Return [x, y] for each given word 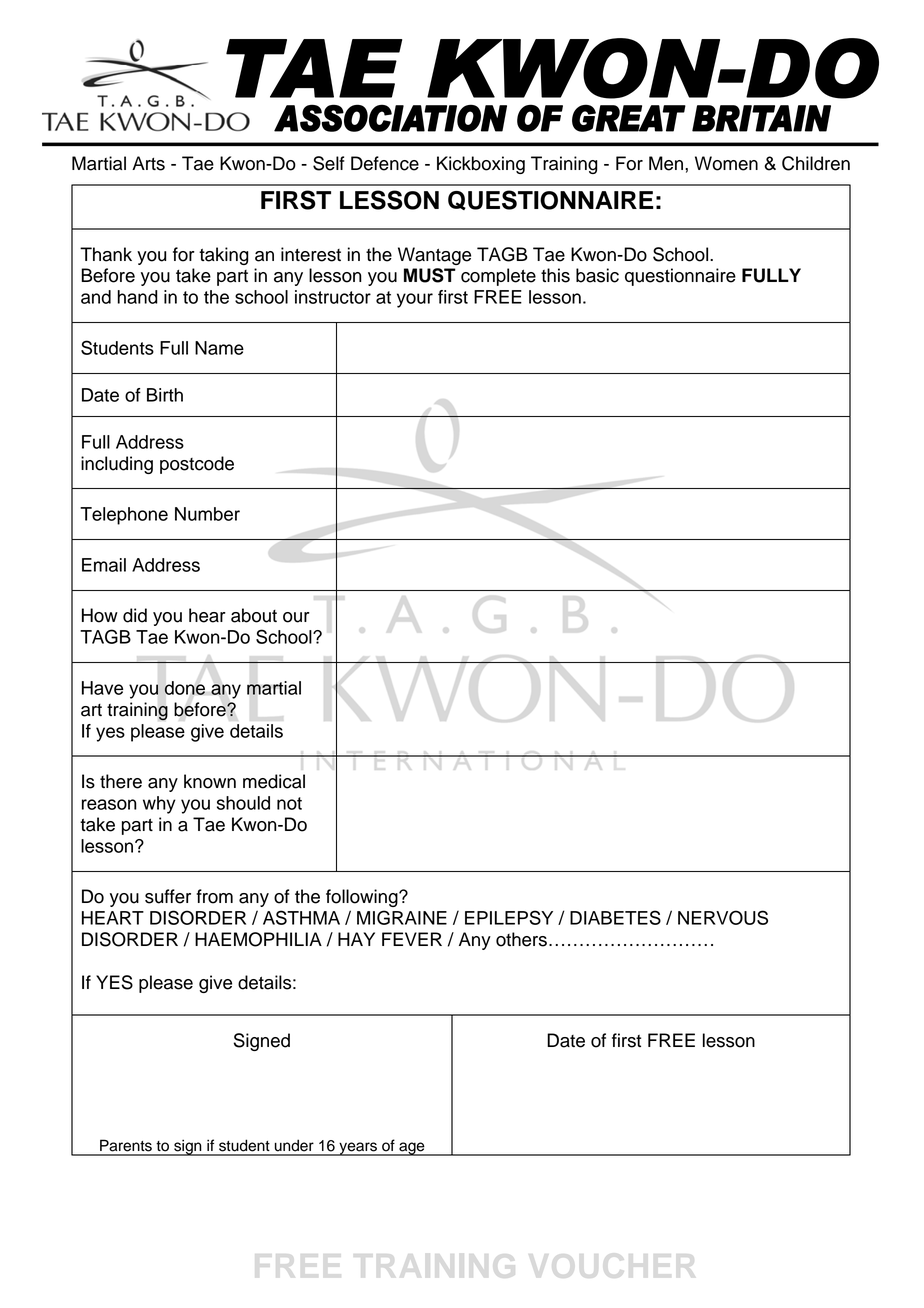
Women [726, 163]
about [254, 615]
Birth [165, 395]
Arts [148, 163]
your [415, 300]
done [184, 688]
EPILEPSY [509, 917]
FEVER [412, 939]
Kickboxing [481, 165]
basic [597, 275]
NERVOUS [723, 917]
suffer [168, 896]
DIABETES [615, 917]
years [358, 1149]
